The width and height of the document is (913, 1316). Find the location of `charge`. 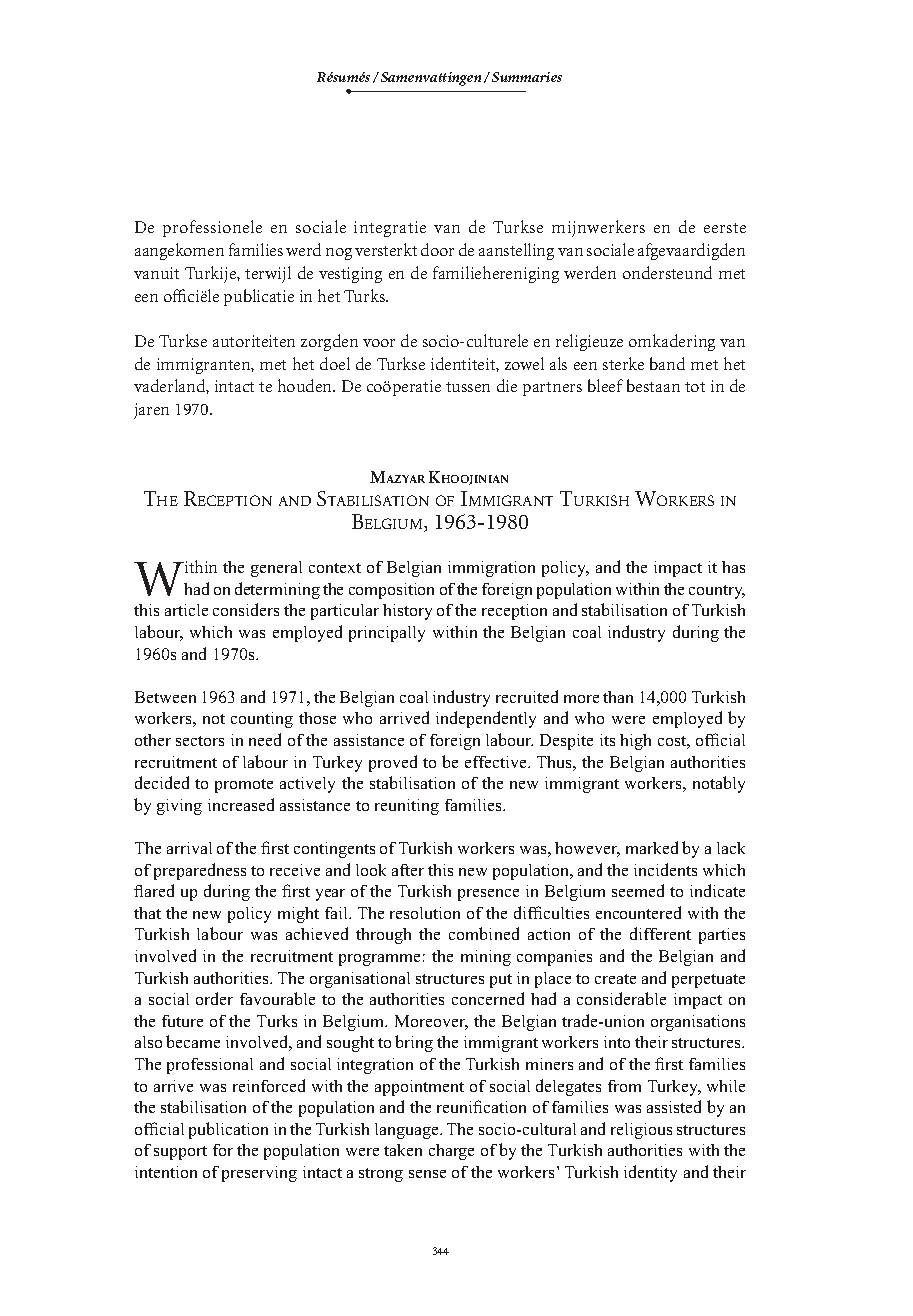

charge is located at coordinates (451, 1152).
